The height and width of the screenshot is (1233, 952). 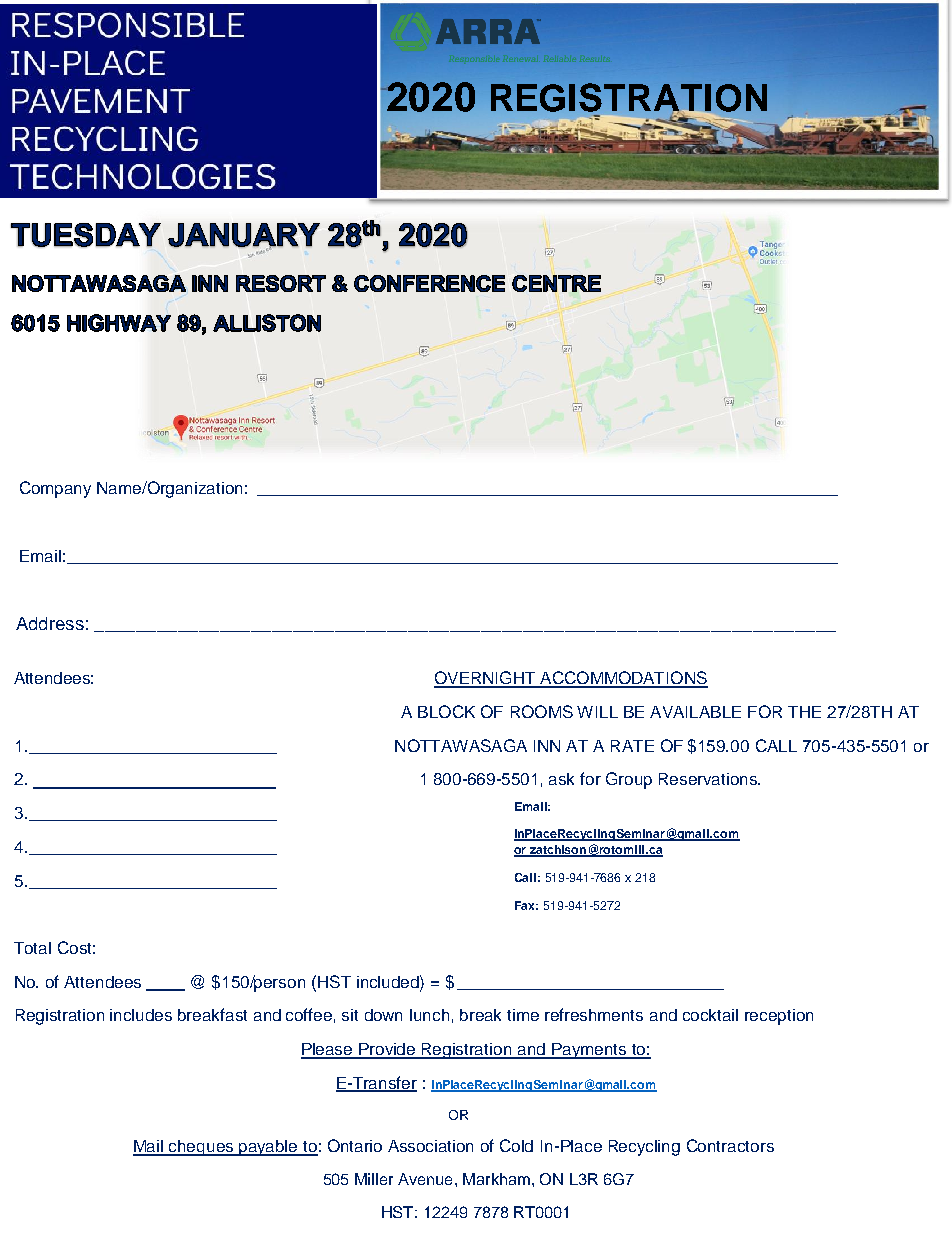 I want to click on ACCOMMODATIONS, so click(x=623, y=679).
